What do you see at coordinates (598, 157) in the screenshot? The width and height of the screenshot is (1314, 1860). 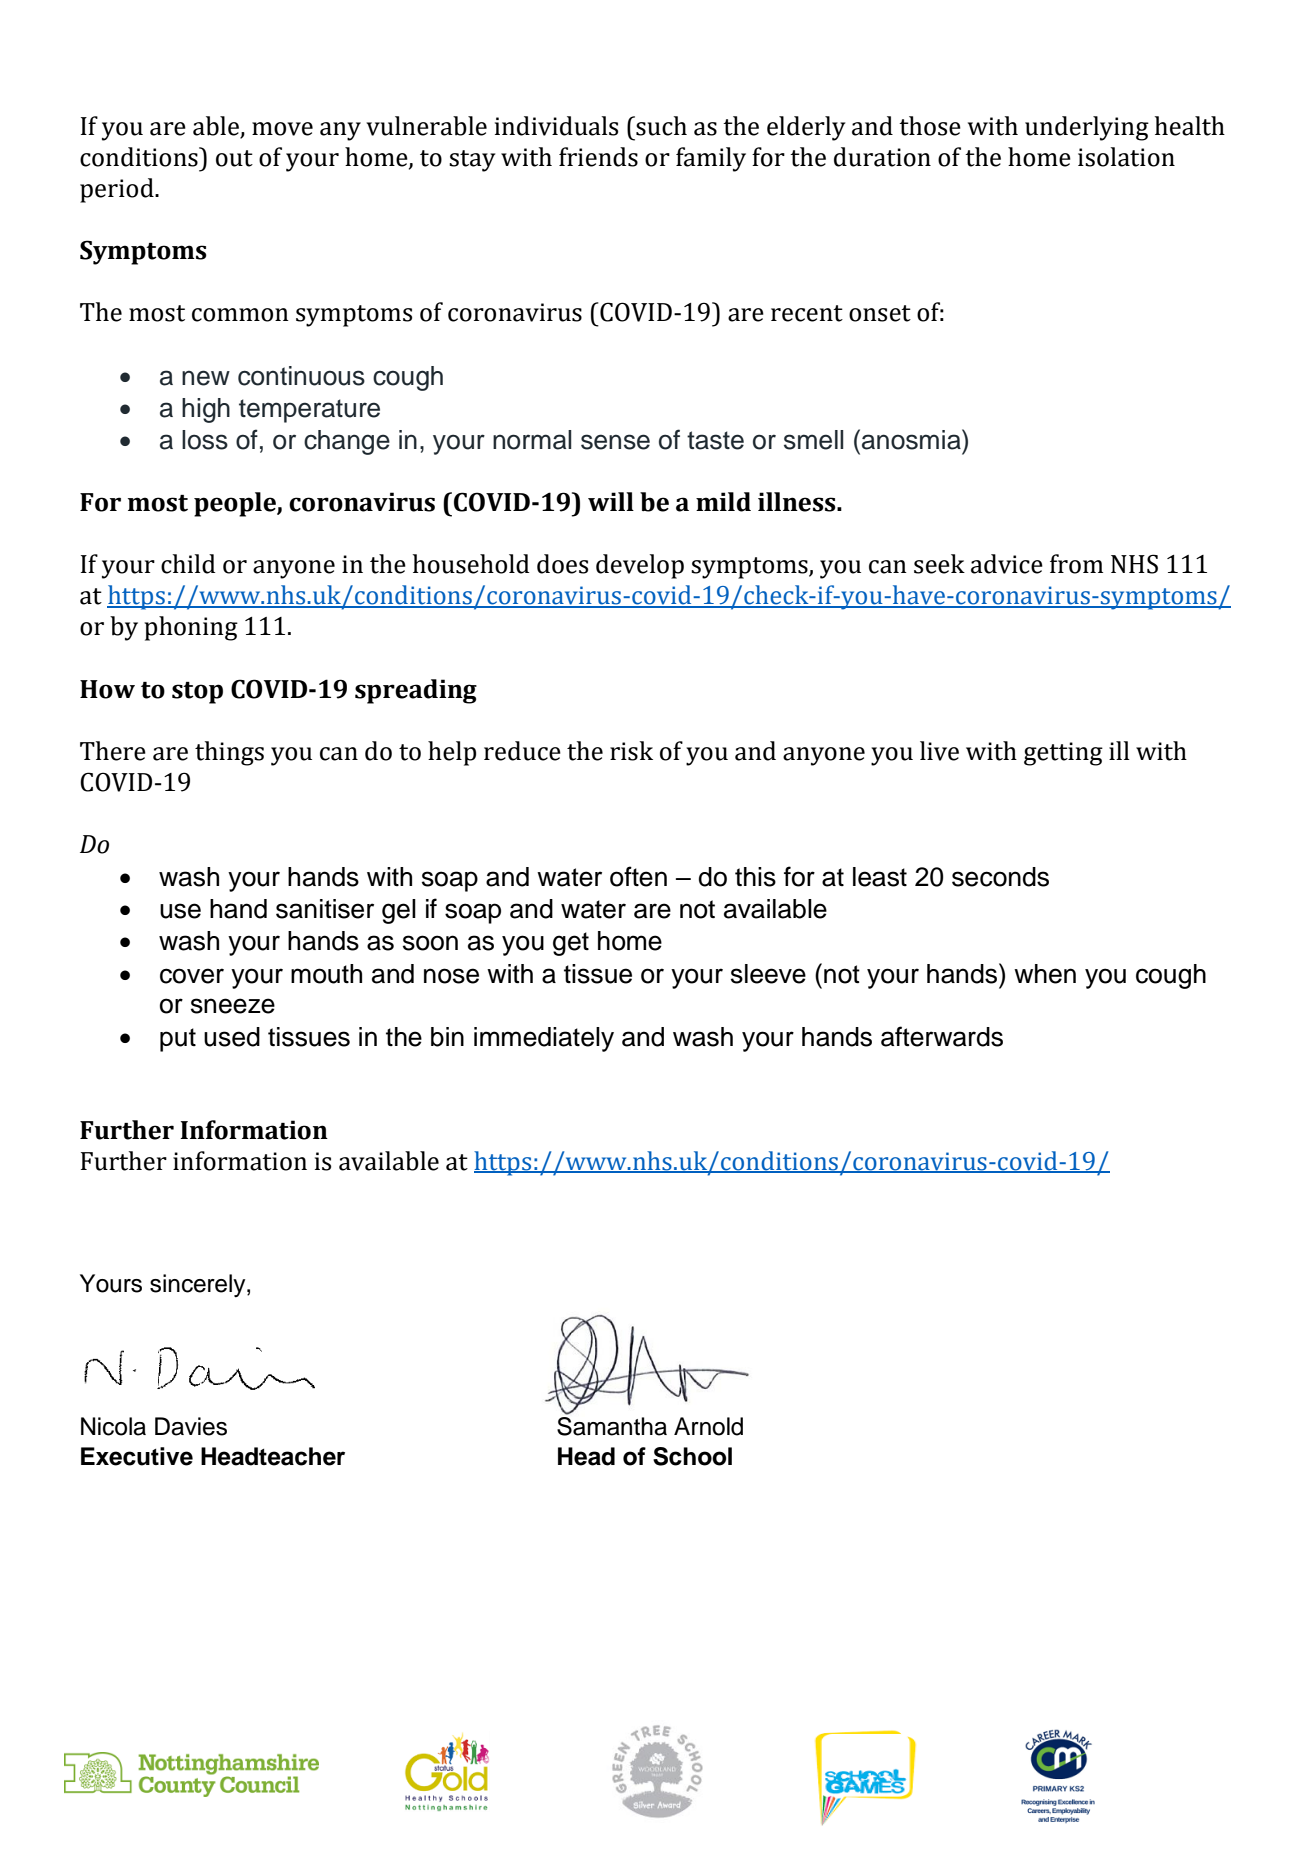 I see `friends` at bounding box center [598, 157].
